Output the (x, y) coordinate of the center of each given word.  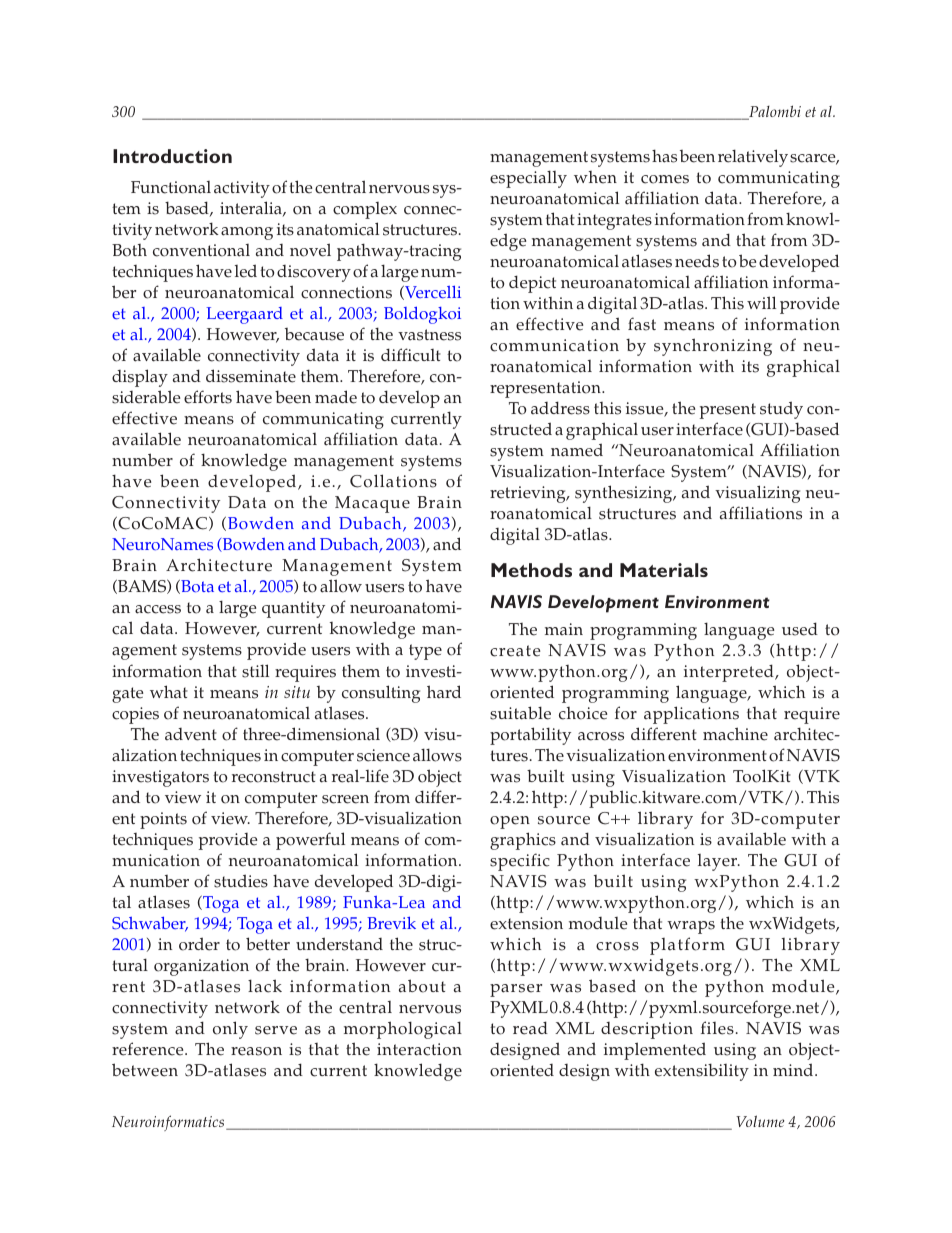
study (781, 410)
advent (191, 734)
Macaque (372, 504)
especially (528, 179)
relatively (753, 158)
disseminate (251, 376)
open (510, 822)
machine (735, 734)
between (145, 1070)
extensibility (702, 1072)
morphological (403, 1030)
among (247, 233)
